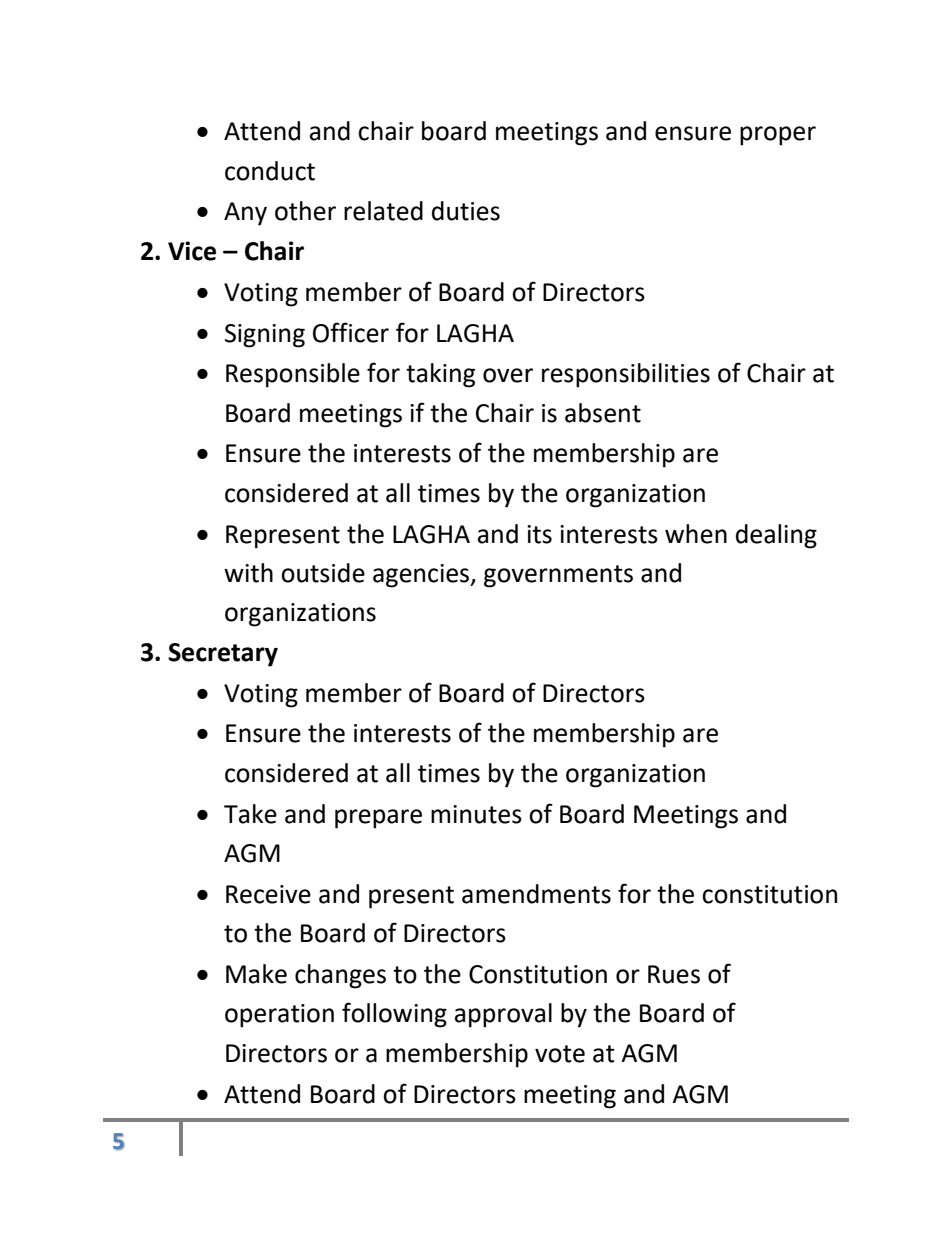  I want to click on operation, so click(279, 1016).
